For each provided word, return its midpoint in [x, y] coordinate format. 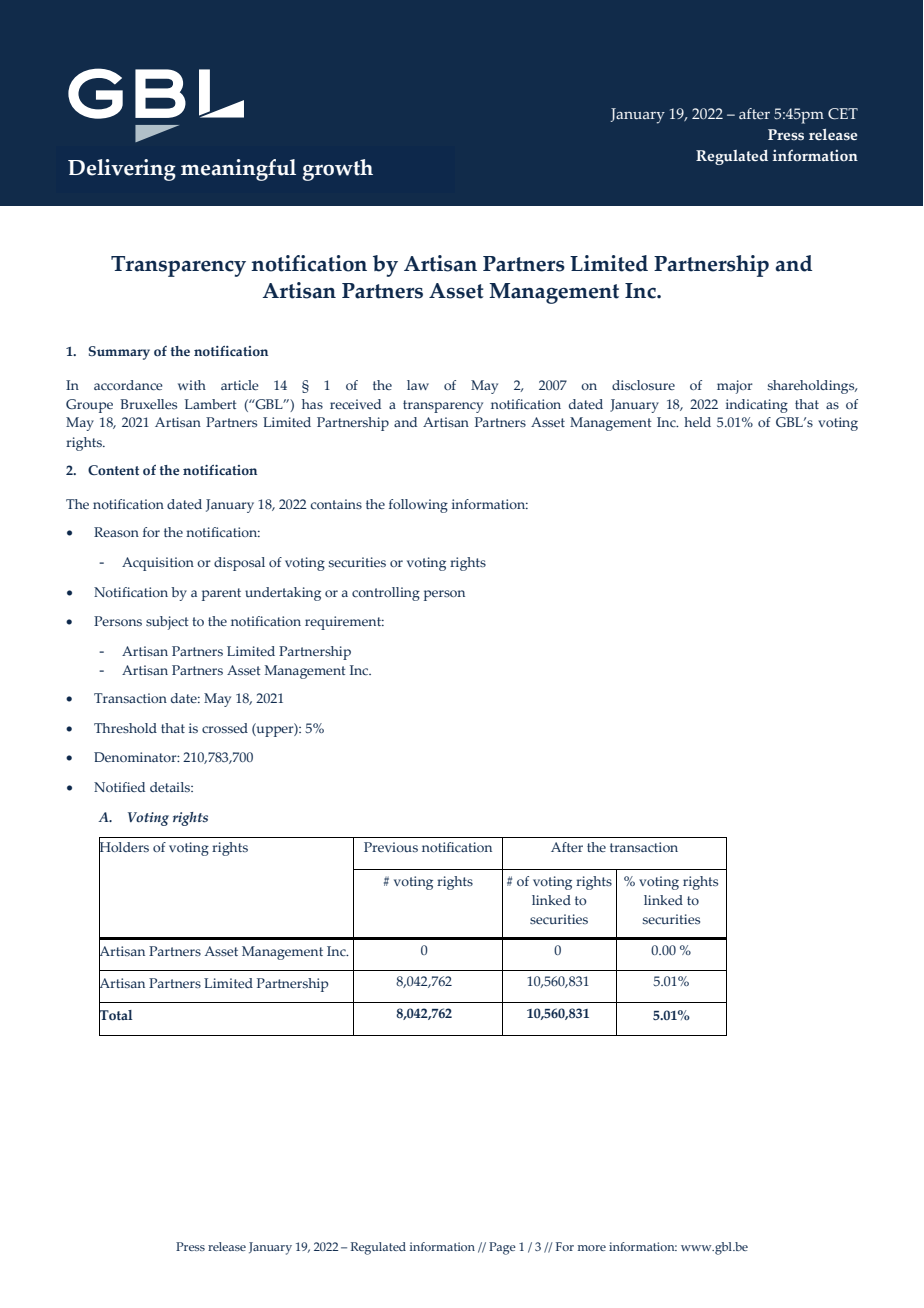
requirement [344, 623]
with [192, 385]
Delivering [122, 170]
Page [502, 1248]
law [418, 385]
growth [337, 170]
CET [843, 114]
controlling [386, 594]
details [171, 787]
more [592, 1248]
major [735, 387]
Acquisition [158, 564]
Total [116, 1015]
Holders [124, 847]
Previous [391, 847]
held [697, 422]
